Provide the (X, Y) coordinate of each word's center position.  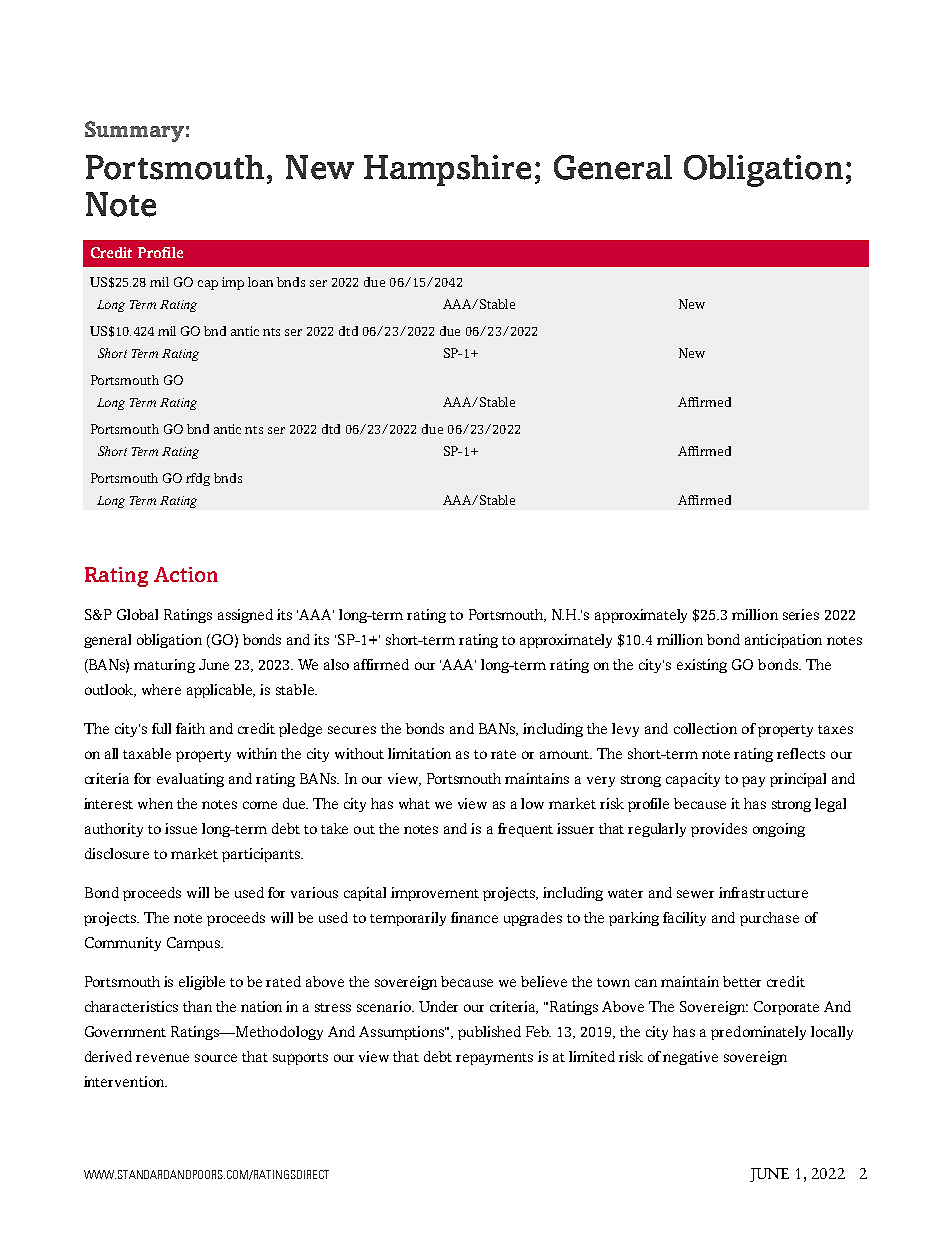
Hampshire (447, 170)
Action (186, 574)
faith (190, 728)
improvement (435, 894)
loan (260, 282)
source (216, 1058)
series (801, 614)
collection (705, 728)
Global (137, 614)
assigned (245, 616)
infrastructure (763, 892)
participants (262, 855)
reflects (801, 753)
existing (702, 666)
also (336, 664)
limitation (419, 753)
